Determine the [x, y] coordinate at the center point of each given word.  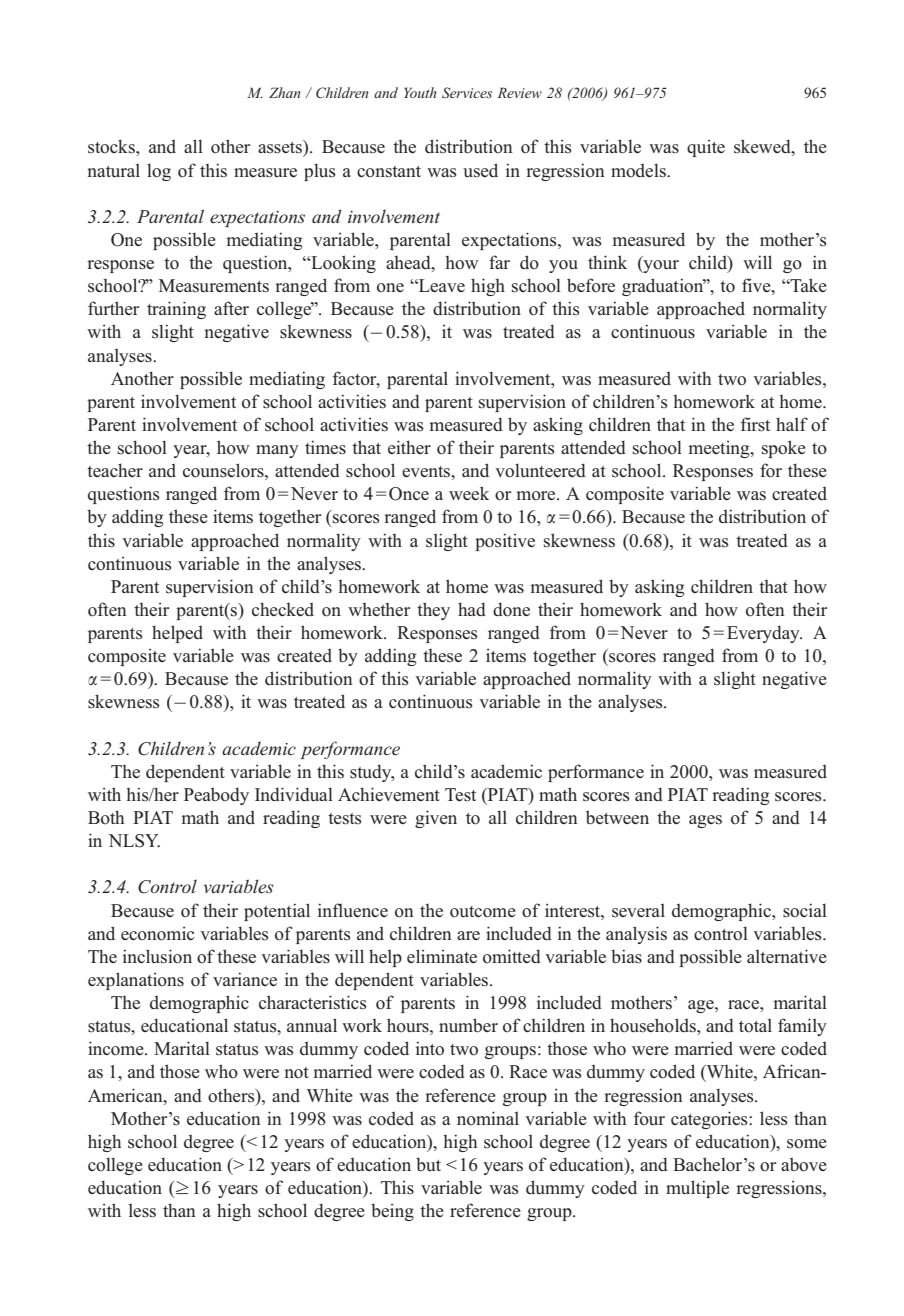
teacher [115, 470]
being [392, 1212]
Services [467, 92]
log [159, 172]
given [436, 819]
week [469, 493]
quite [706, 148]
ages [705, 821]
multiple [697, 1189]
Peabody [216, 796]
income [117, 1048]
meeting [720, 449]
